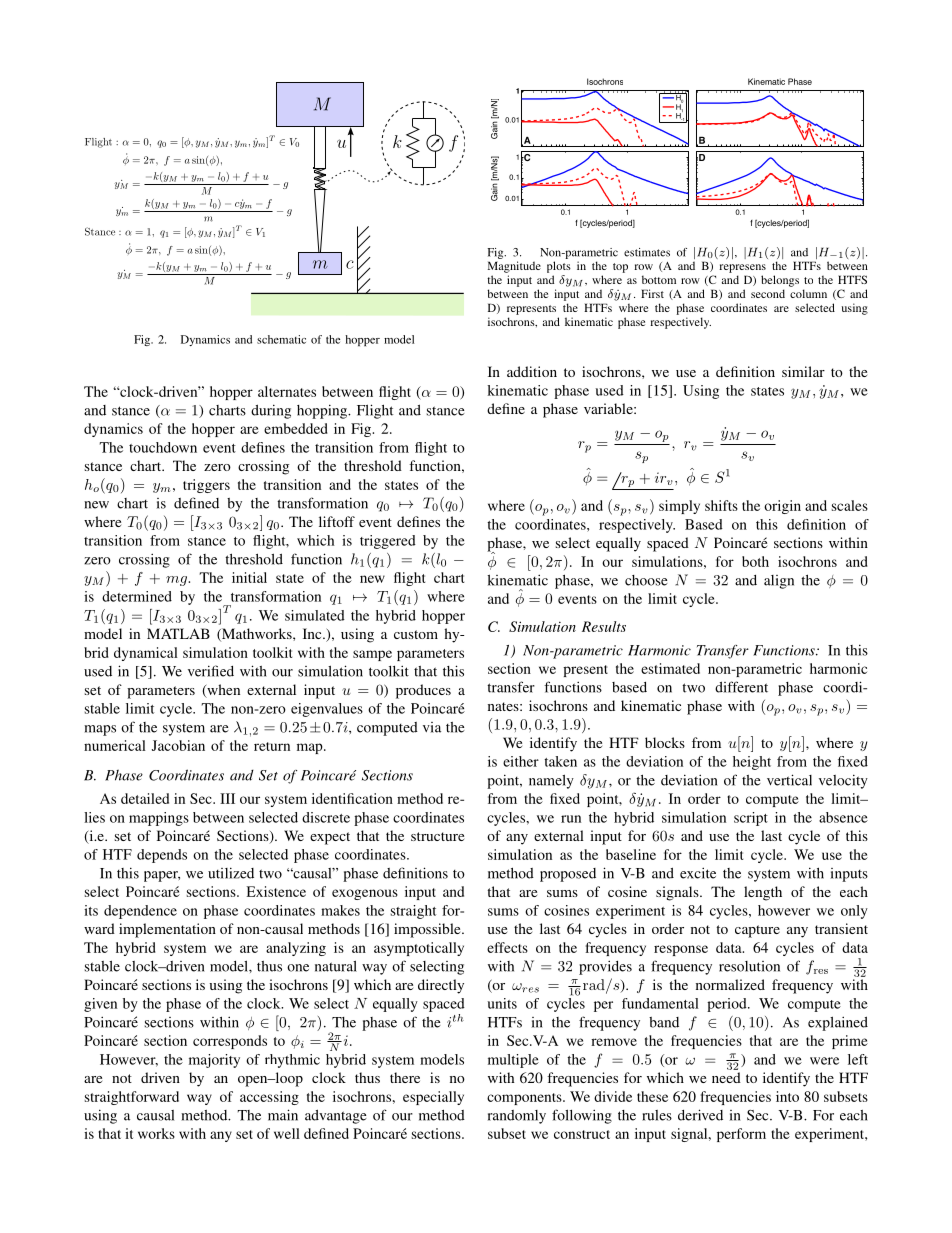 This page has width=952, height=1233. Describe the element at coordinates (206, 486) in the page. I see `triggers` at that location.
